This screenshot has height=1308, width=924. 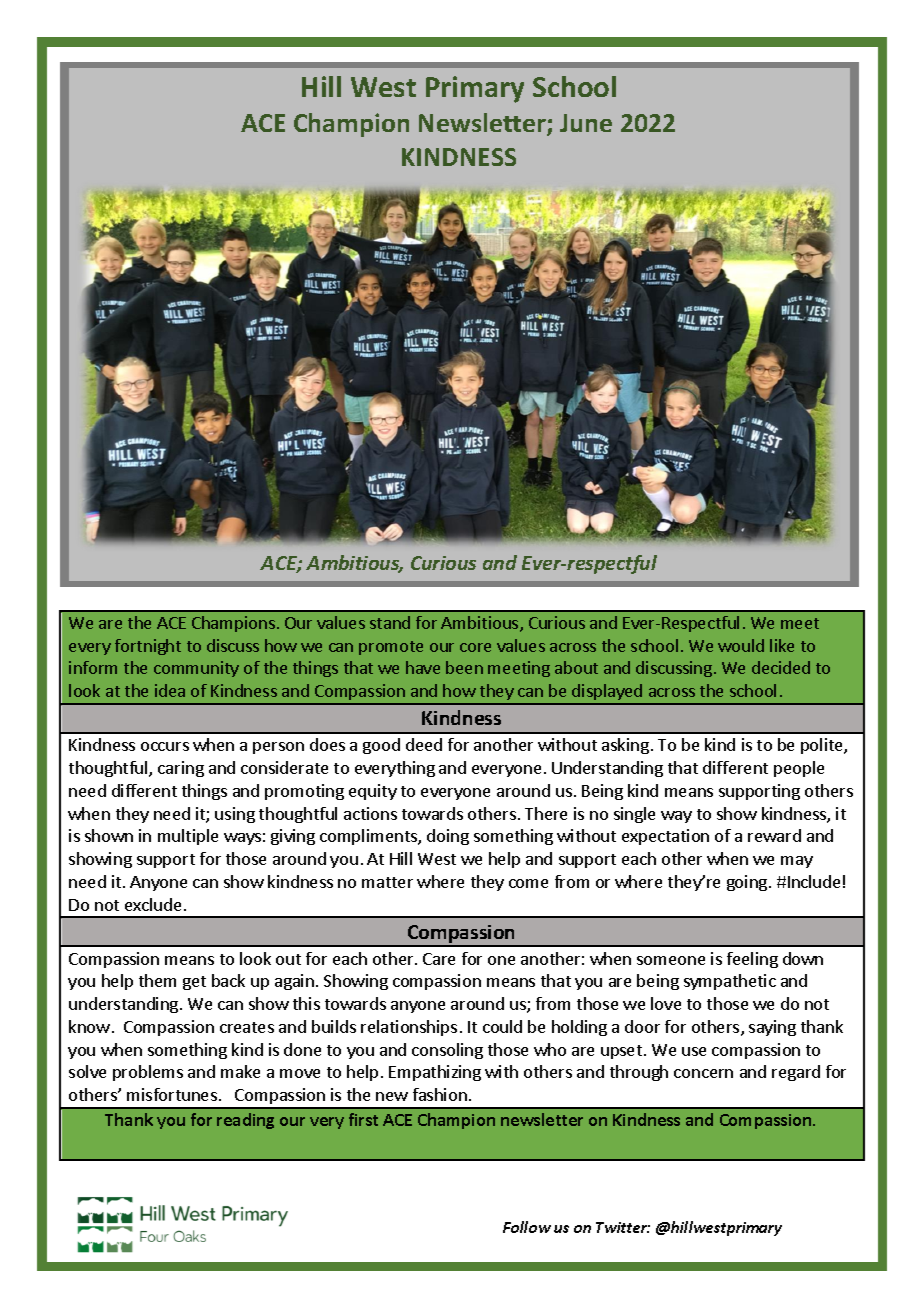 What do you see at coordinates (475, 647) in the screenshot?
I see `core` at bounding box center [475, 647].
